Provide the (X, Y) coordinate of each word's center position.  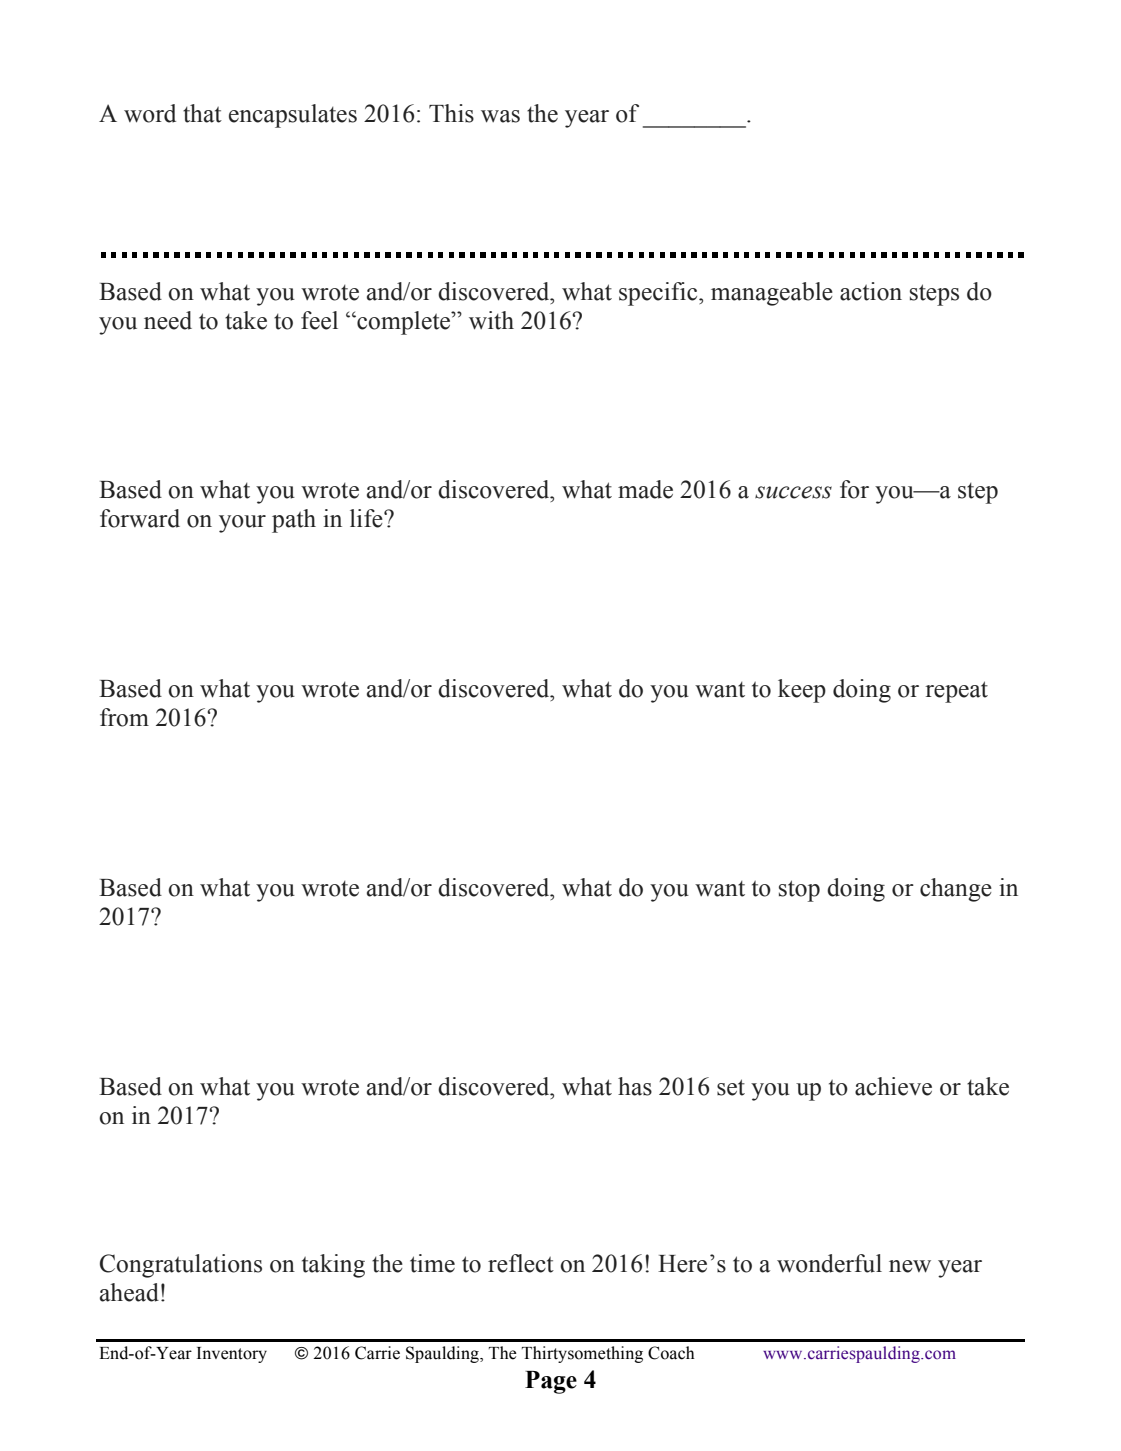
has (635, 1086)
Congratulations (181, 1266)
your (242, 524)
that (202, 113)
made (645, 489)
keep (802, 691)
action (871, 291)
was (500, 116)
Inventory (232, 1355)
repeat (956, 692)
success (793, 492)
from (124, 717)
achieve (893, 1086)
